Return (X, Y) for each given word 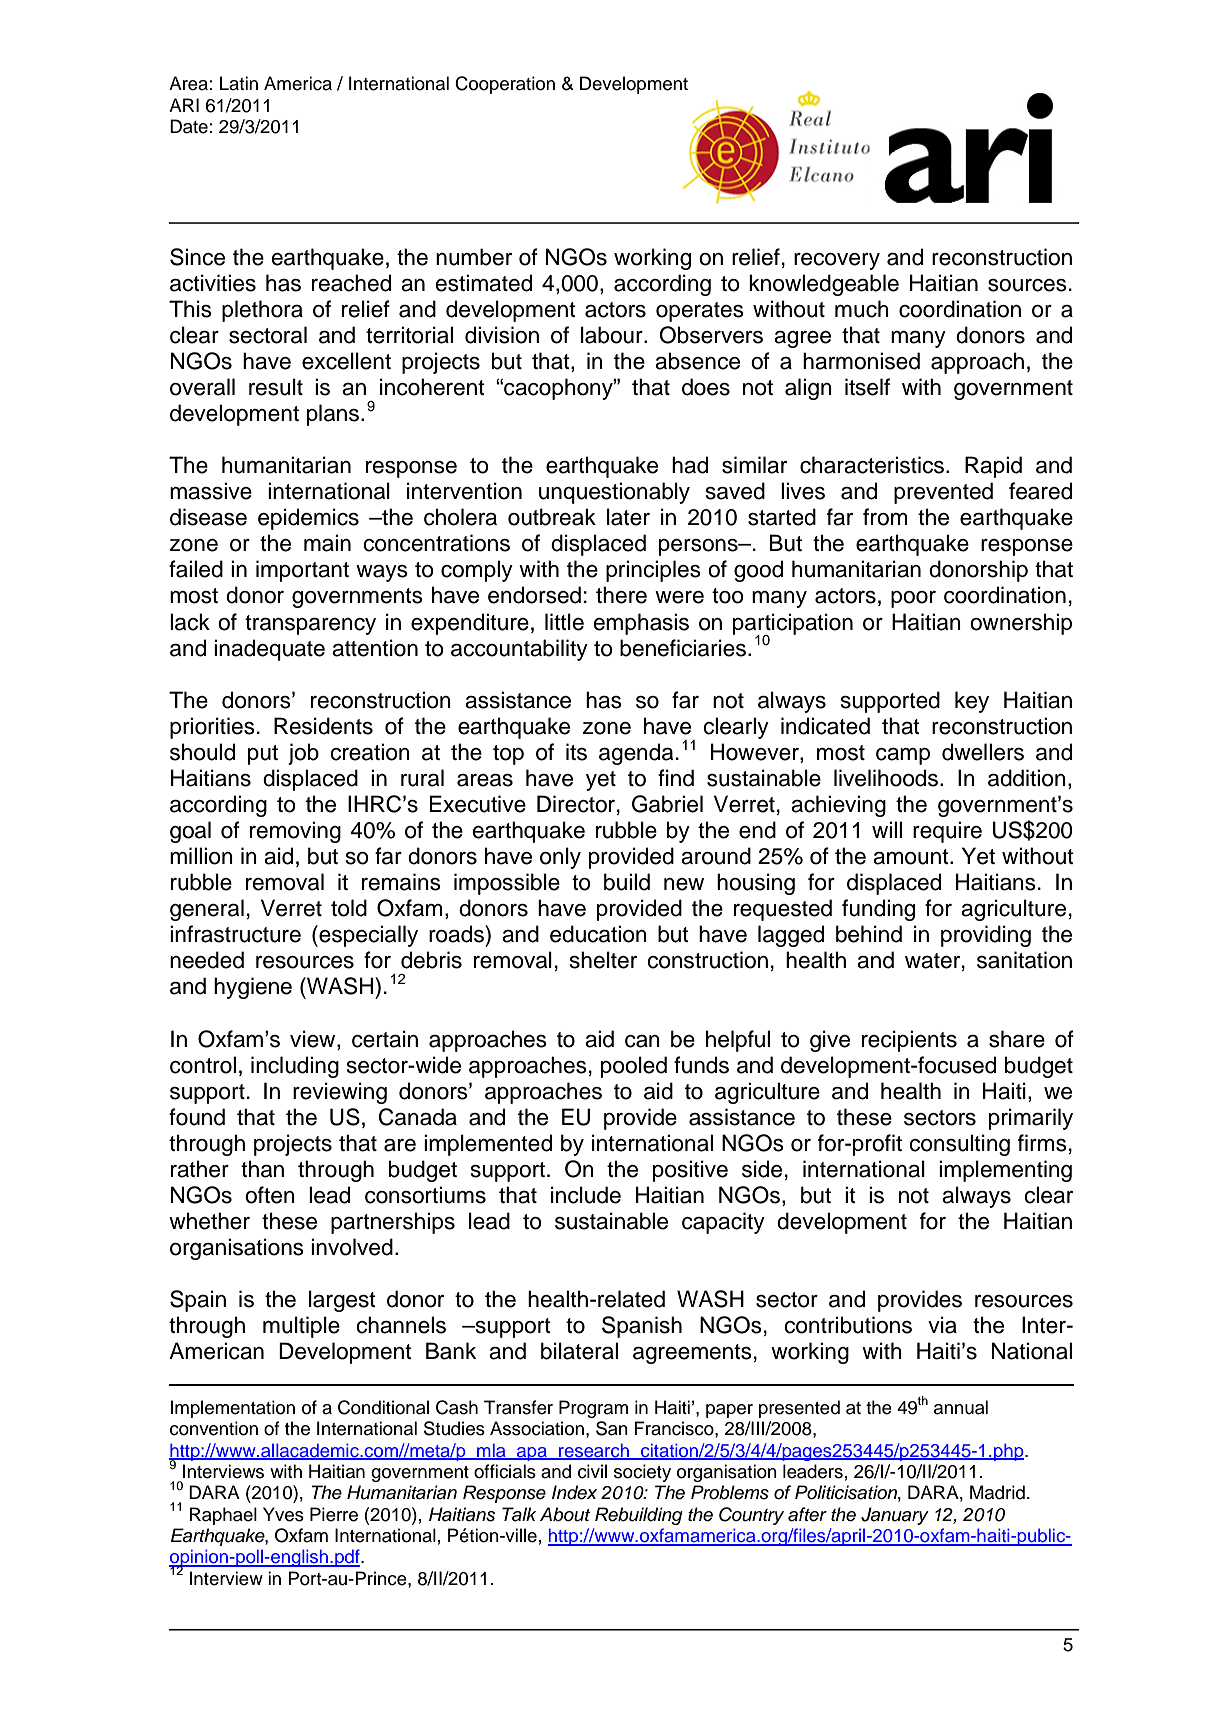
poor (913, 599)
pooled (634, 1067)
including (295, 1067)
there (621, 595)
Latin (239, 83)
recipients (909, 1041)
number (474, 257)
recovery (837, 261)
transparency (310, 625)
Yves (283, 1514)
